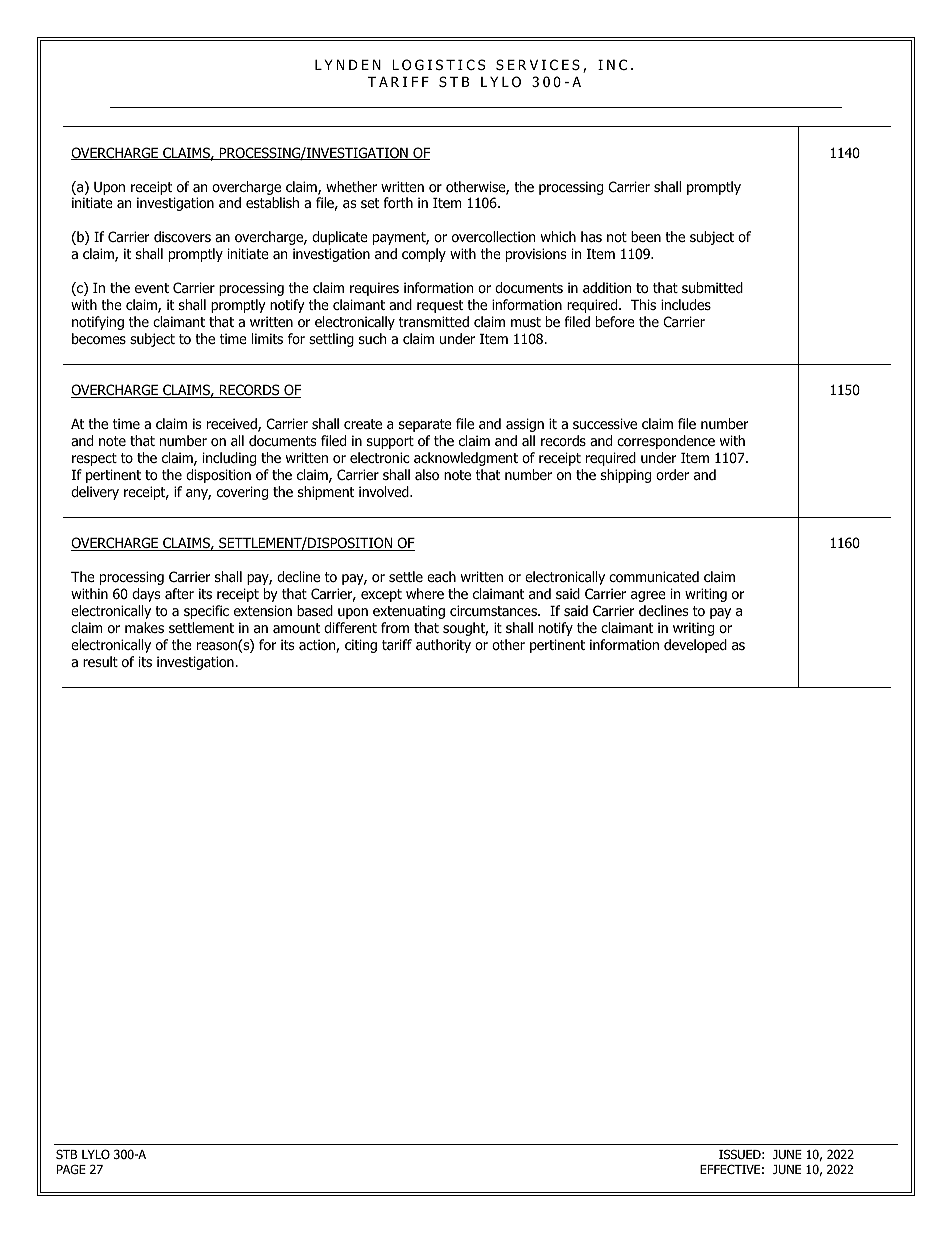 This page has width=952, height=1233. Describe the element at coordinates (361, 646) in the page. I see `citing` at that location.
